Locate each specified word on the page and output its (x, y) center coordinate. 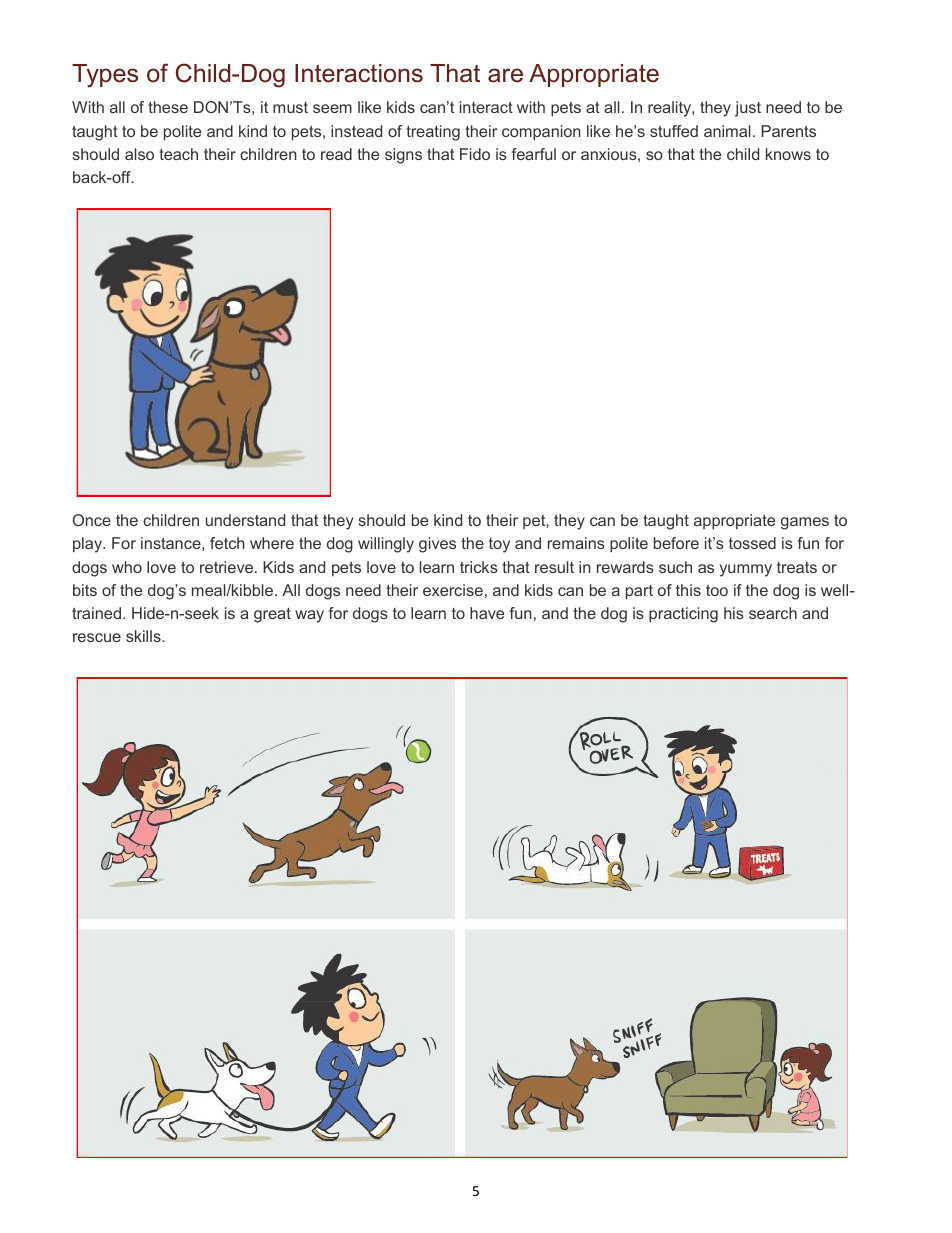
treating (433, 133)
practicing (683, 615)
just (748, 109)
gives (437, 545)
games (805, 523)
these (168, 107)
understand (245, 520)
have (487, 613)
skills (144, 636)
